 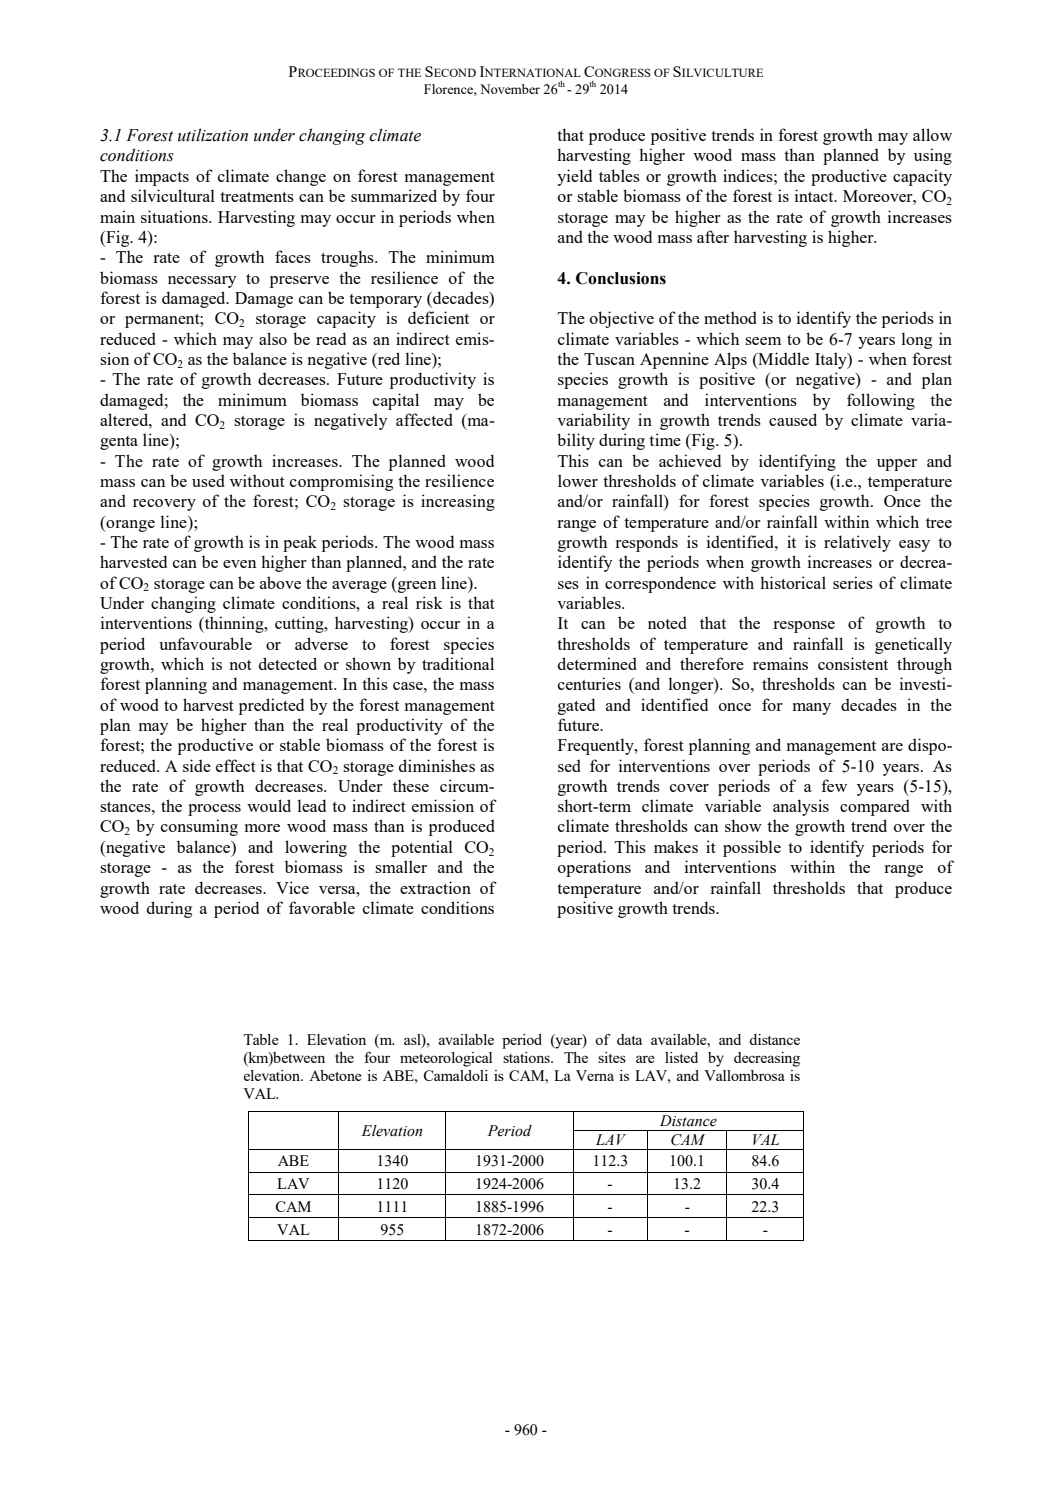 What do you see at coordinates (341, 482) in the page?
I see `compromising` at bounding box center [341, 482].
